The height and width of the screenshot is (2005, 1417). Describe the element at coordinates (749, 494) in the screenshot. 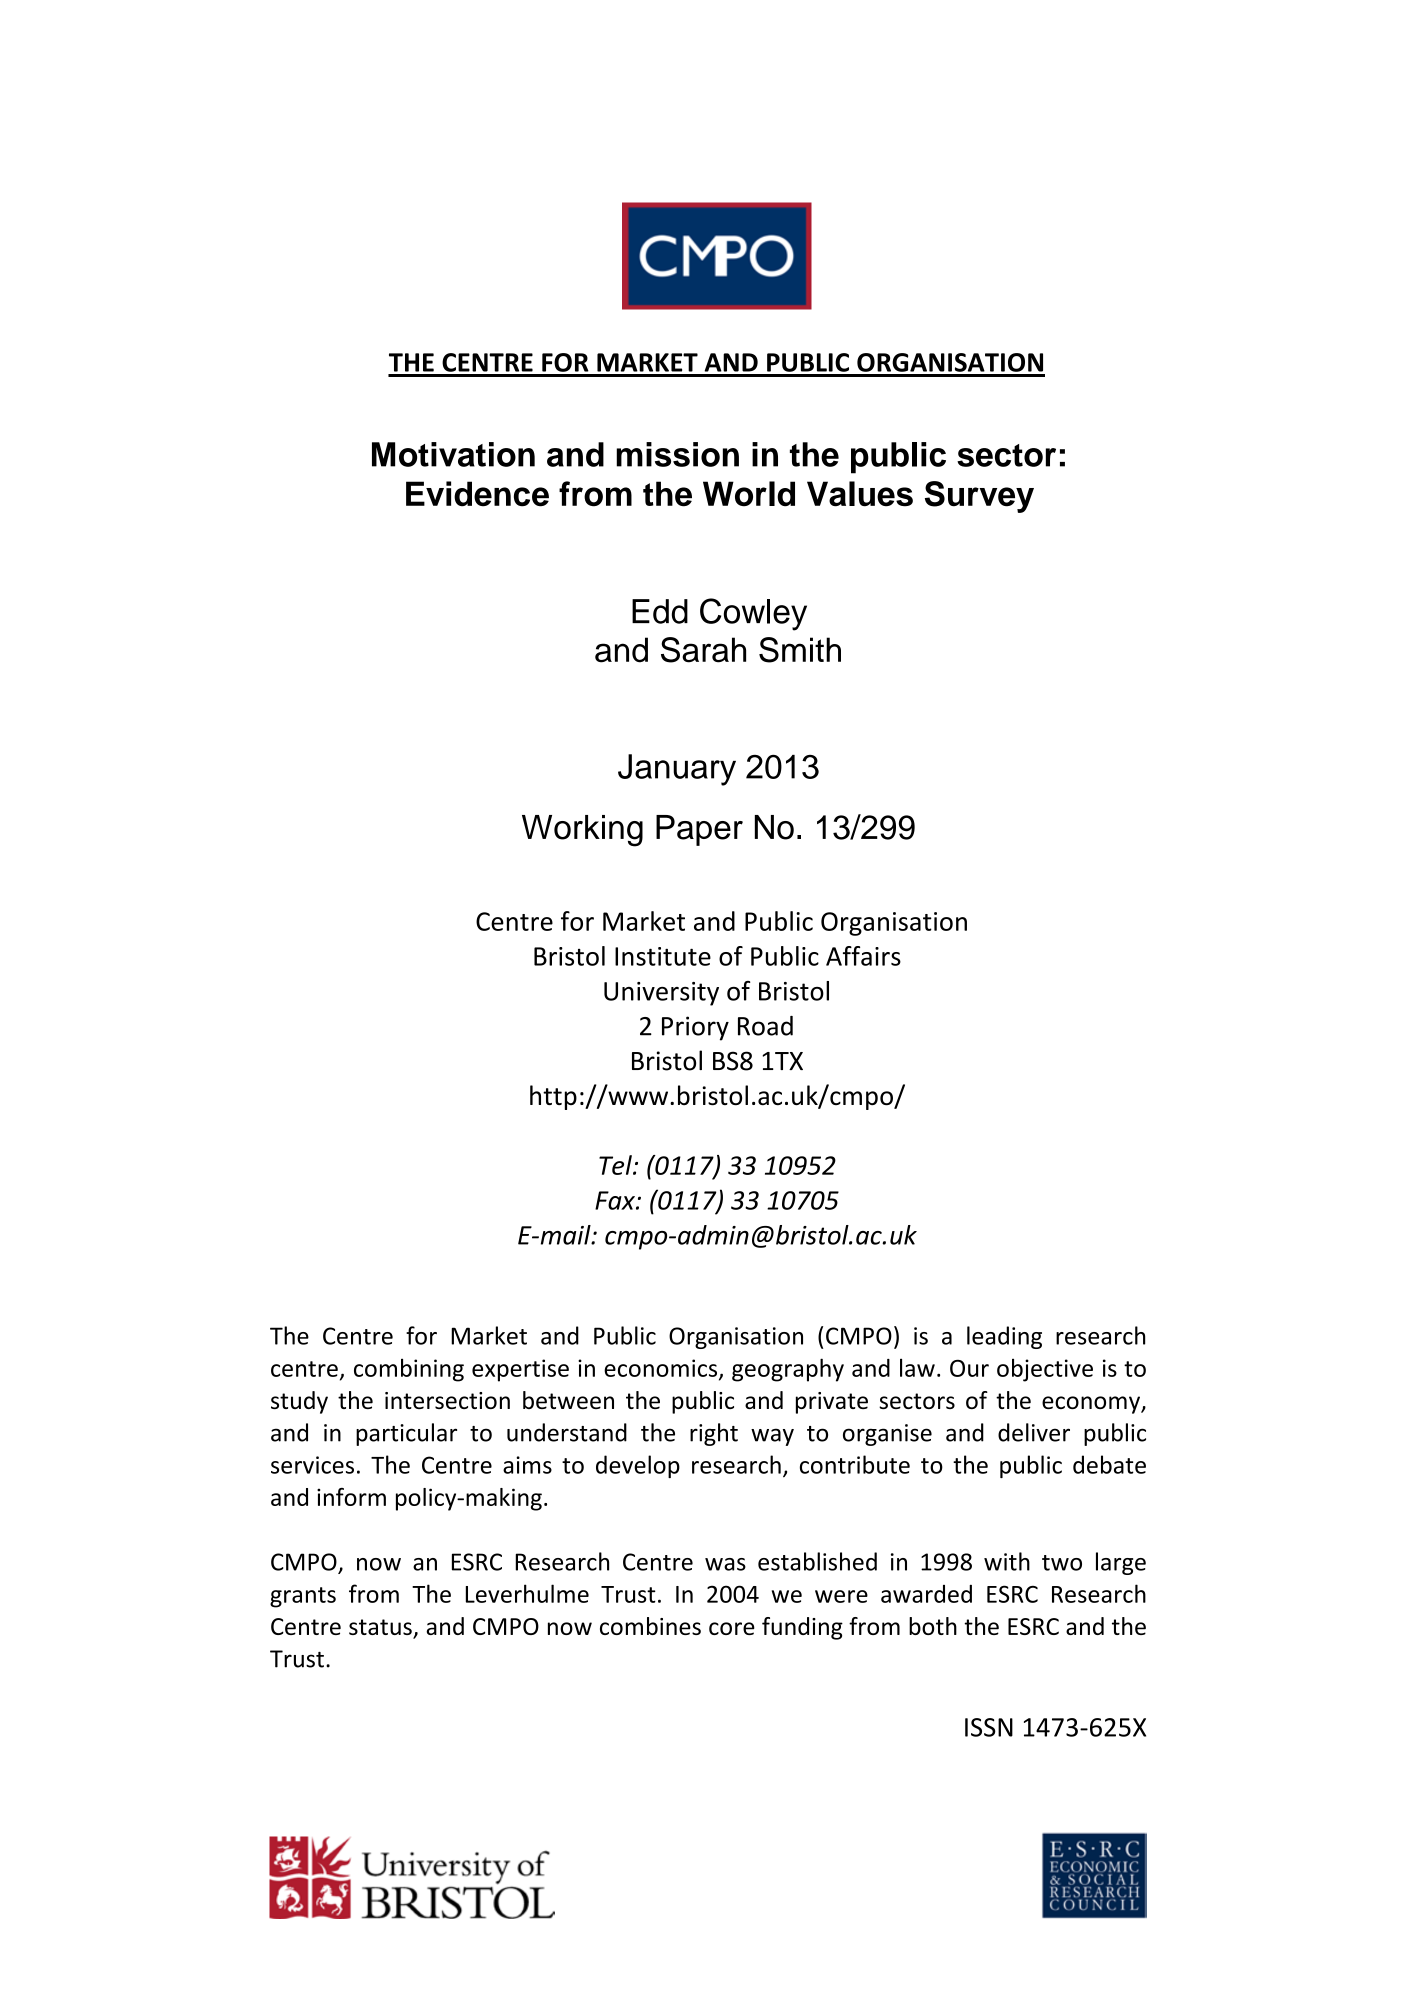

I see `World` at that location.
